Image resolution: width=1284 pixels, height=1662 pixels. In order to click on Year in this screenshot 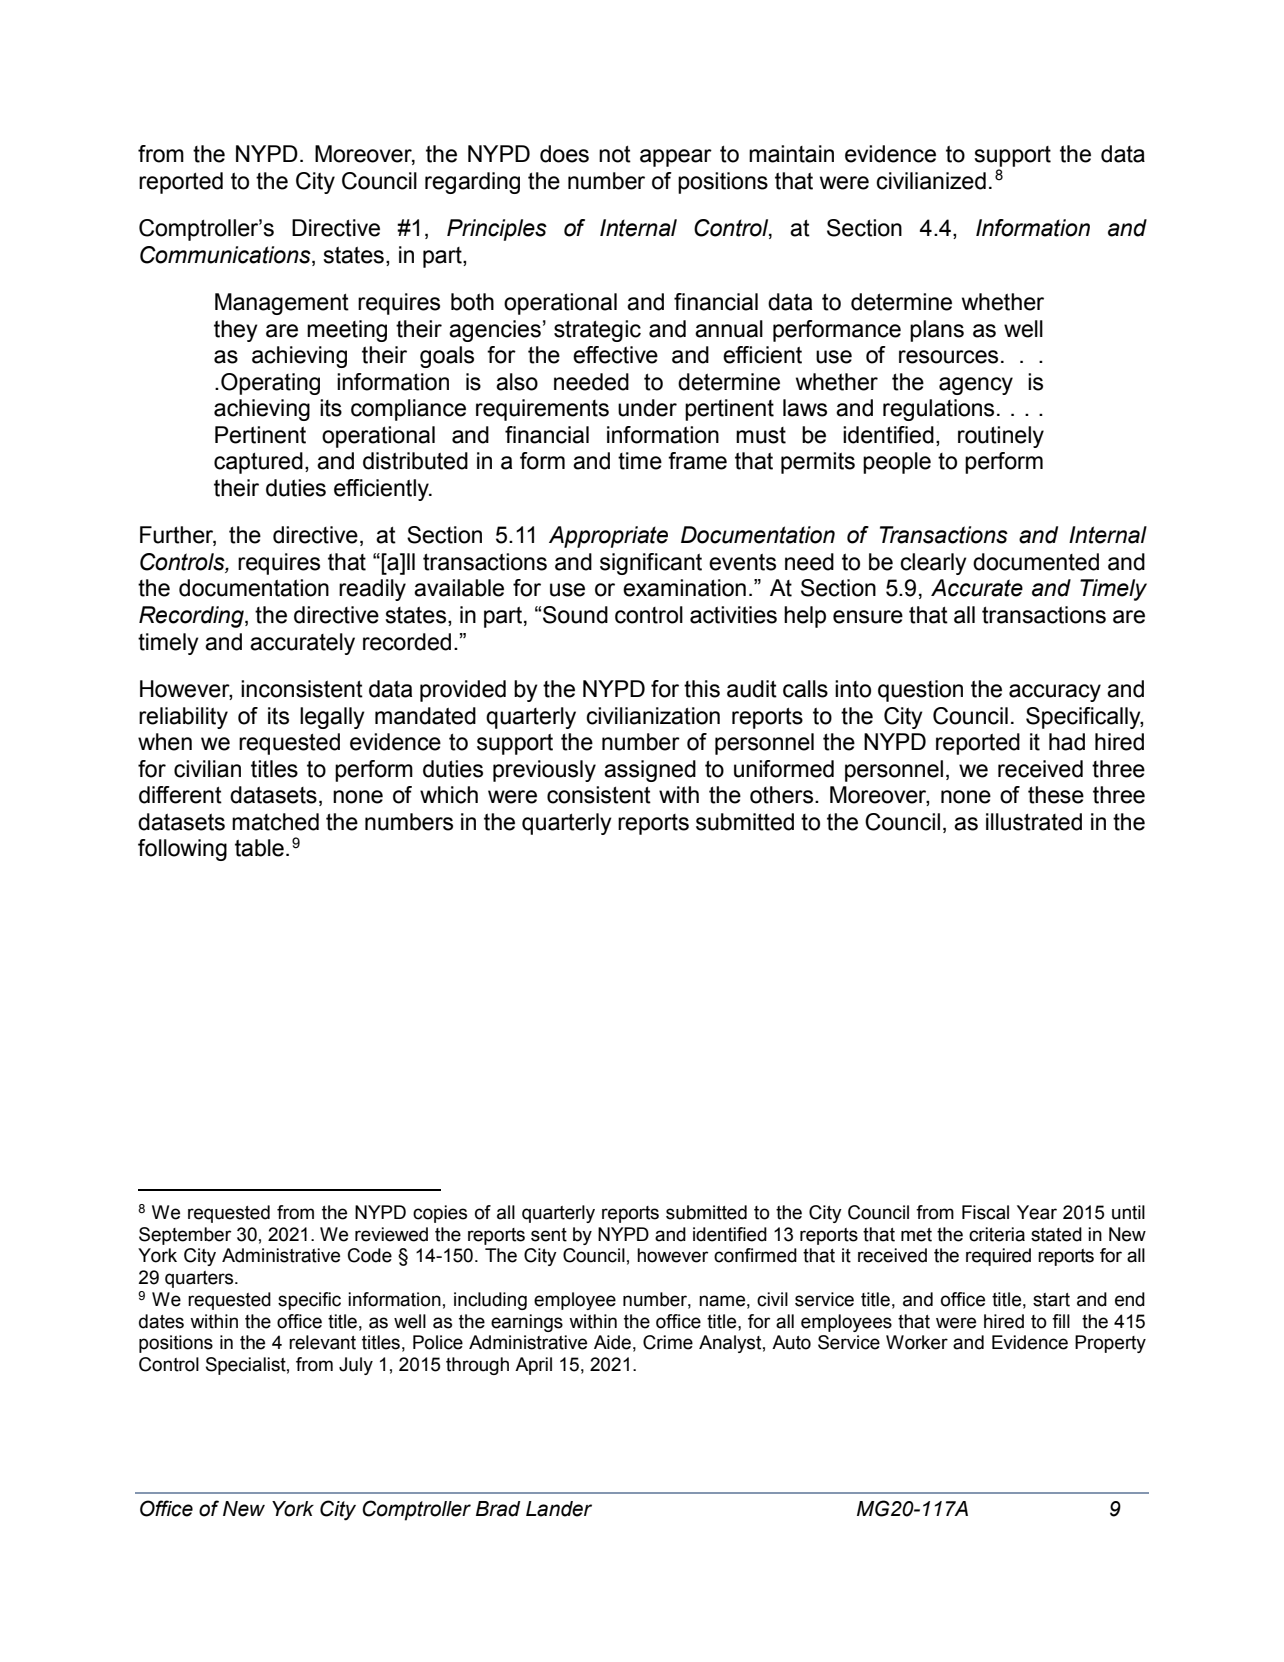, I will do `click(1037, 1212)`.
